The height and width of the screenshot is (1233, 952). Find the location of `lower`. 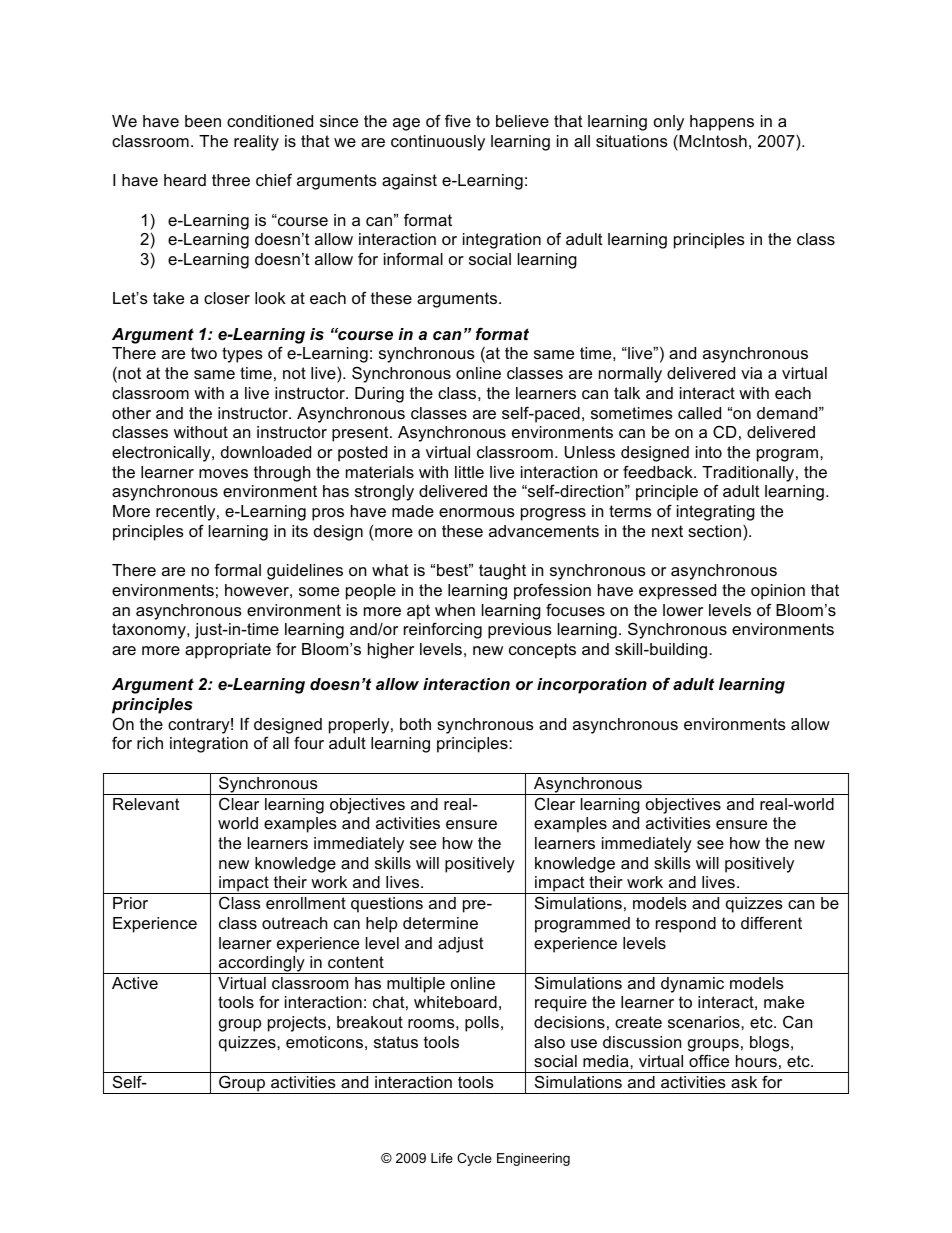

lower is located at coordinates (683, 610).
